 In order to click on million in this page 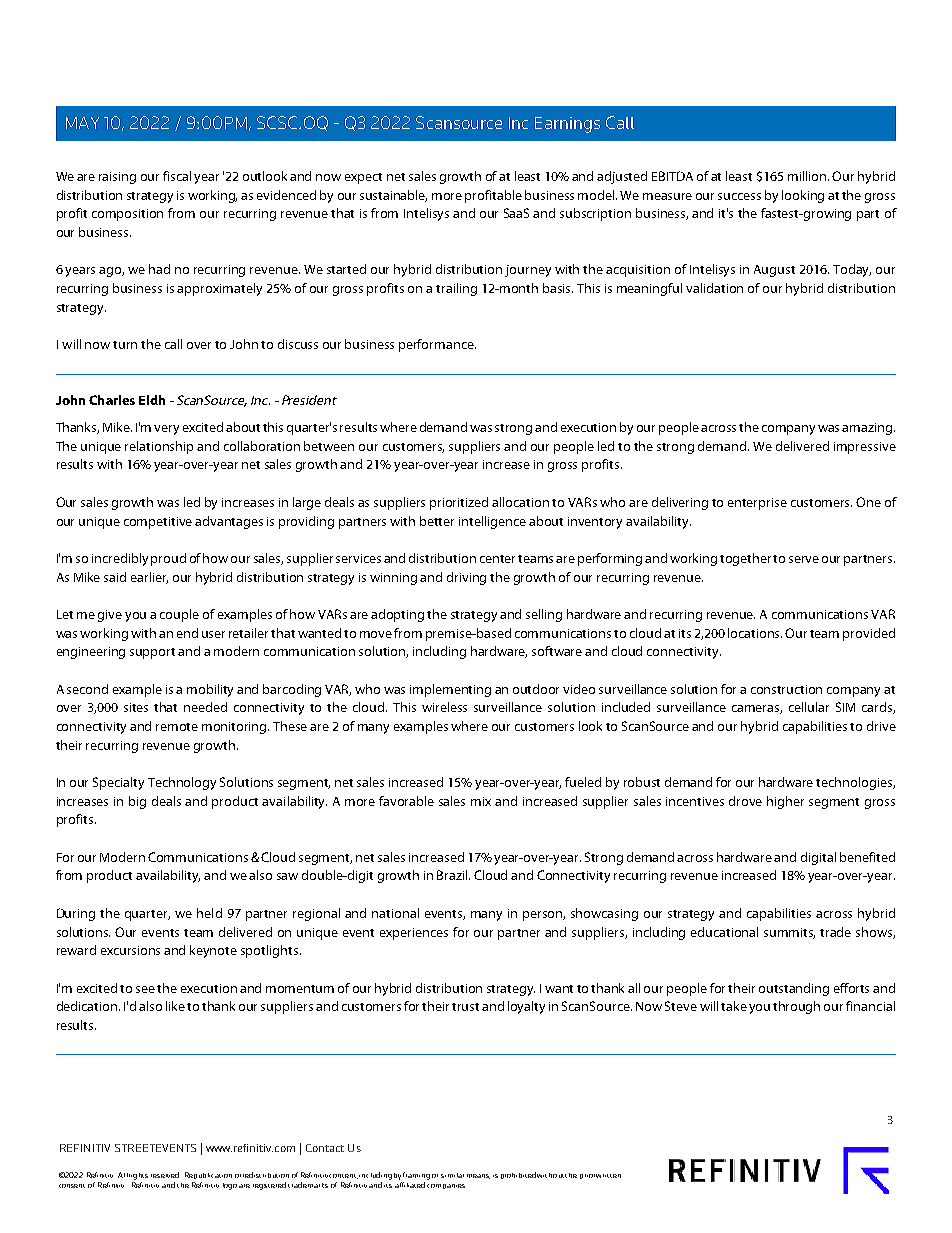, I will do `click(808, 176)`.
